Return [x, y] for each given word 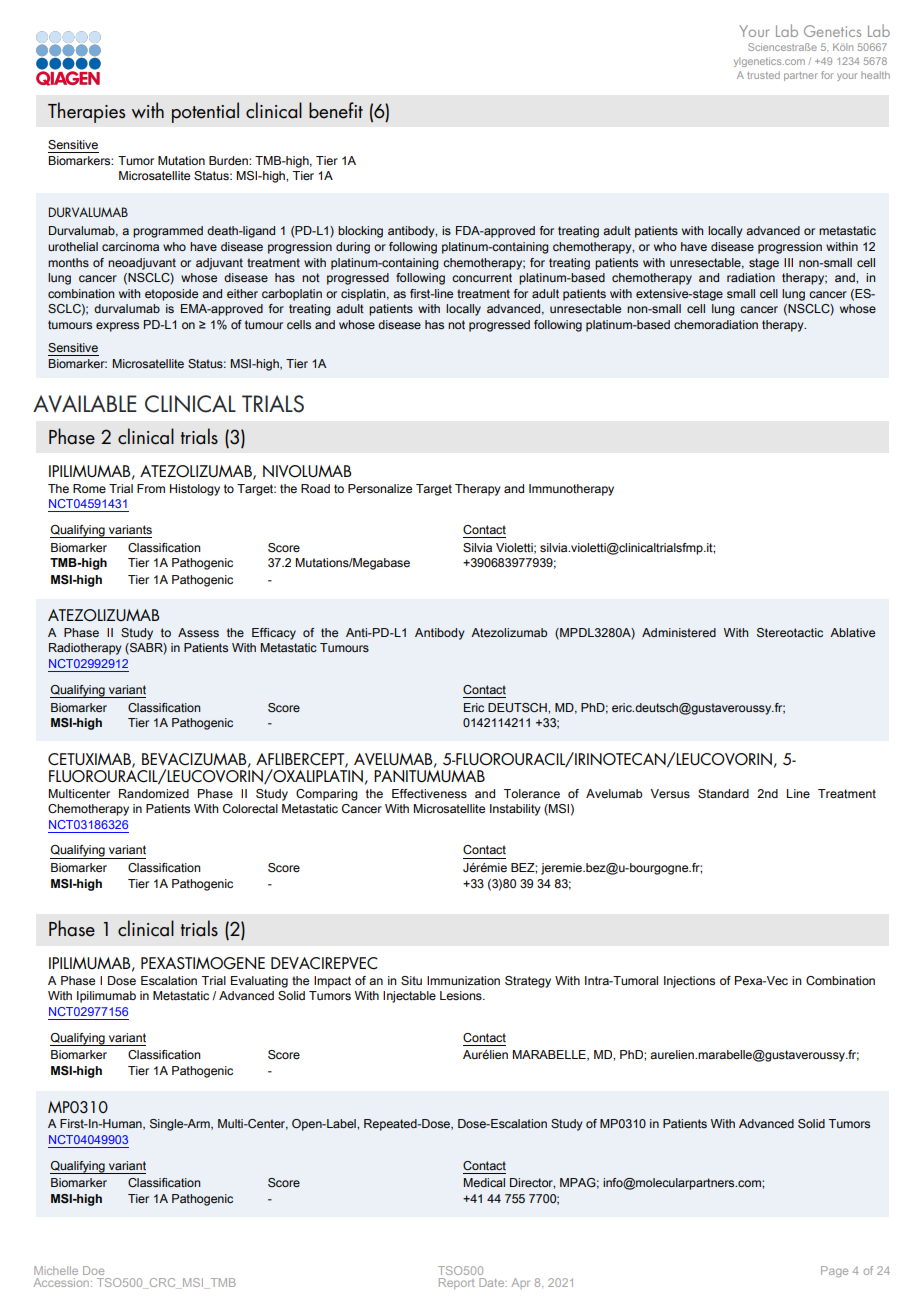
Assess [198, 632]
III [788, 262]
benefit [336, 110]
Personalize [380, 488]
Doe [93, 1270]
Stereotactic [790, 632]
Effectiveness [429, 794]
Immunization [463, 980]
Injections [689, 982]
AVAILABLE [85, 404]
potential [205, 112]
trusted [763, 75]
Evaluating [259, 982]
